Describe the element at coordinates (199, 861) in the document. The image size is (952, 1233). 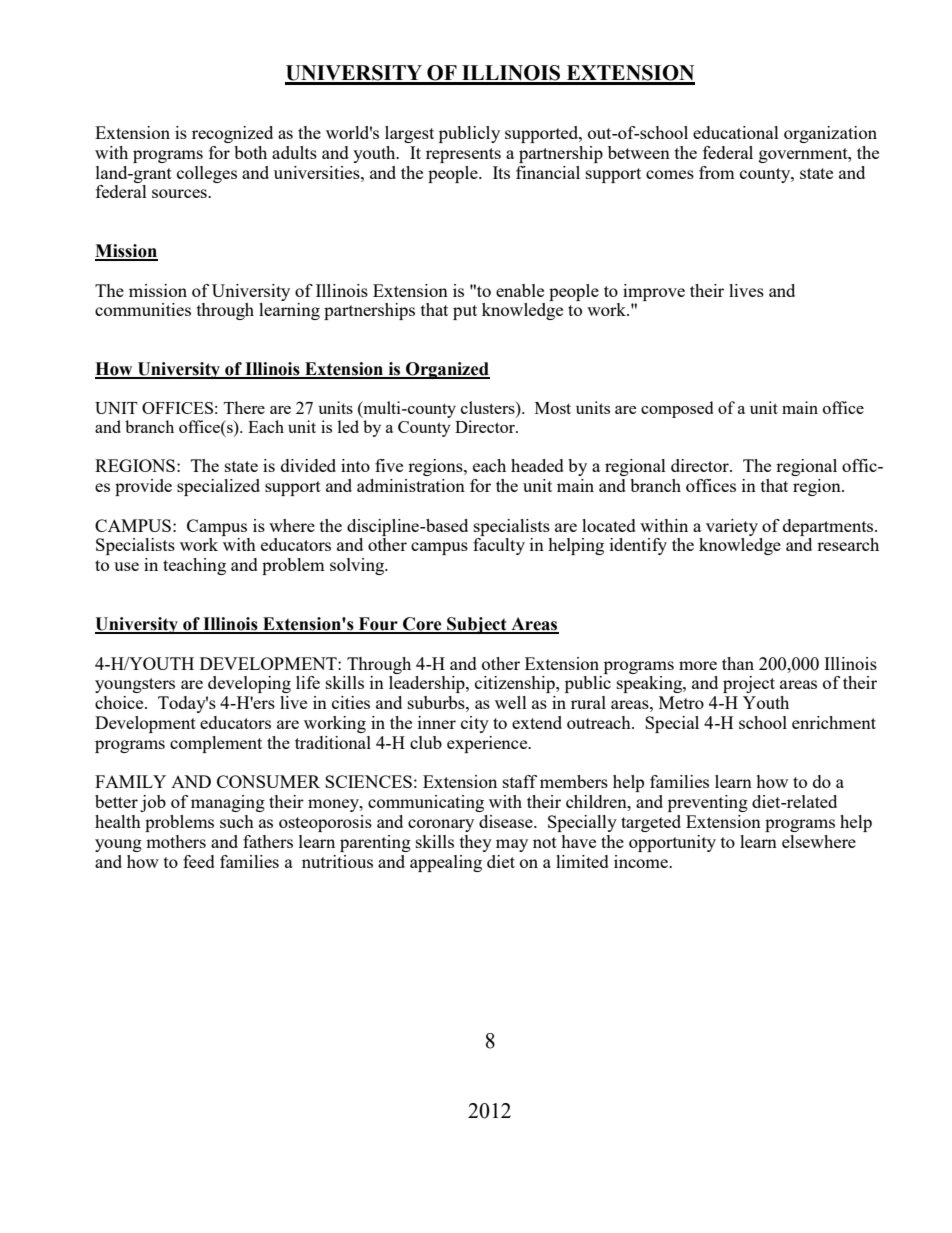
I see `feed` at that location.
